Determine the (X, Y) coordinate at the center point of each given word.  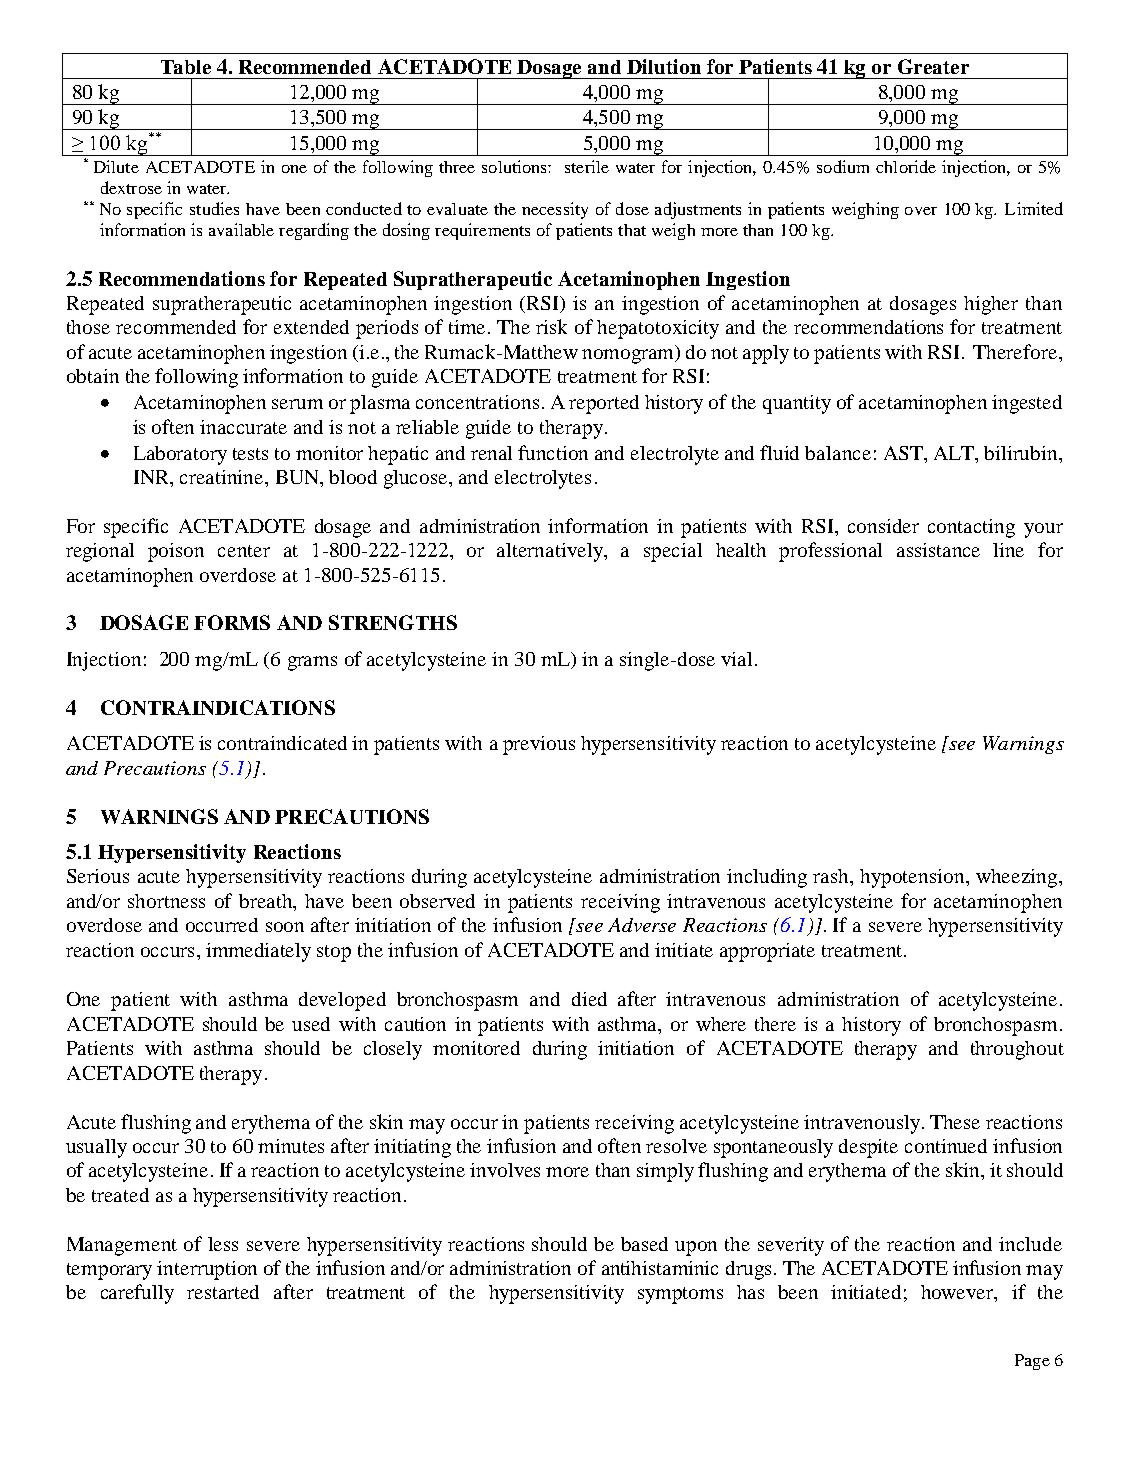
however (958, 1293)
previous (539, 745)
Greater (933, 66)
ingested (1027, 404)
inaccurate (243, 427)
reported (604, 404)
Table (186, 67)
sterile (587, 166)
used (311, 1024)
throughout (1017, 1050)
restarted (223, 1292)
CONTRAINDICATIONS (218, 707)
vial (736, 659)
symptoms (680, 1295)
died (589, 999)
